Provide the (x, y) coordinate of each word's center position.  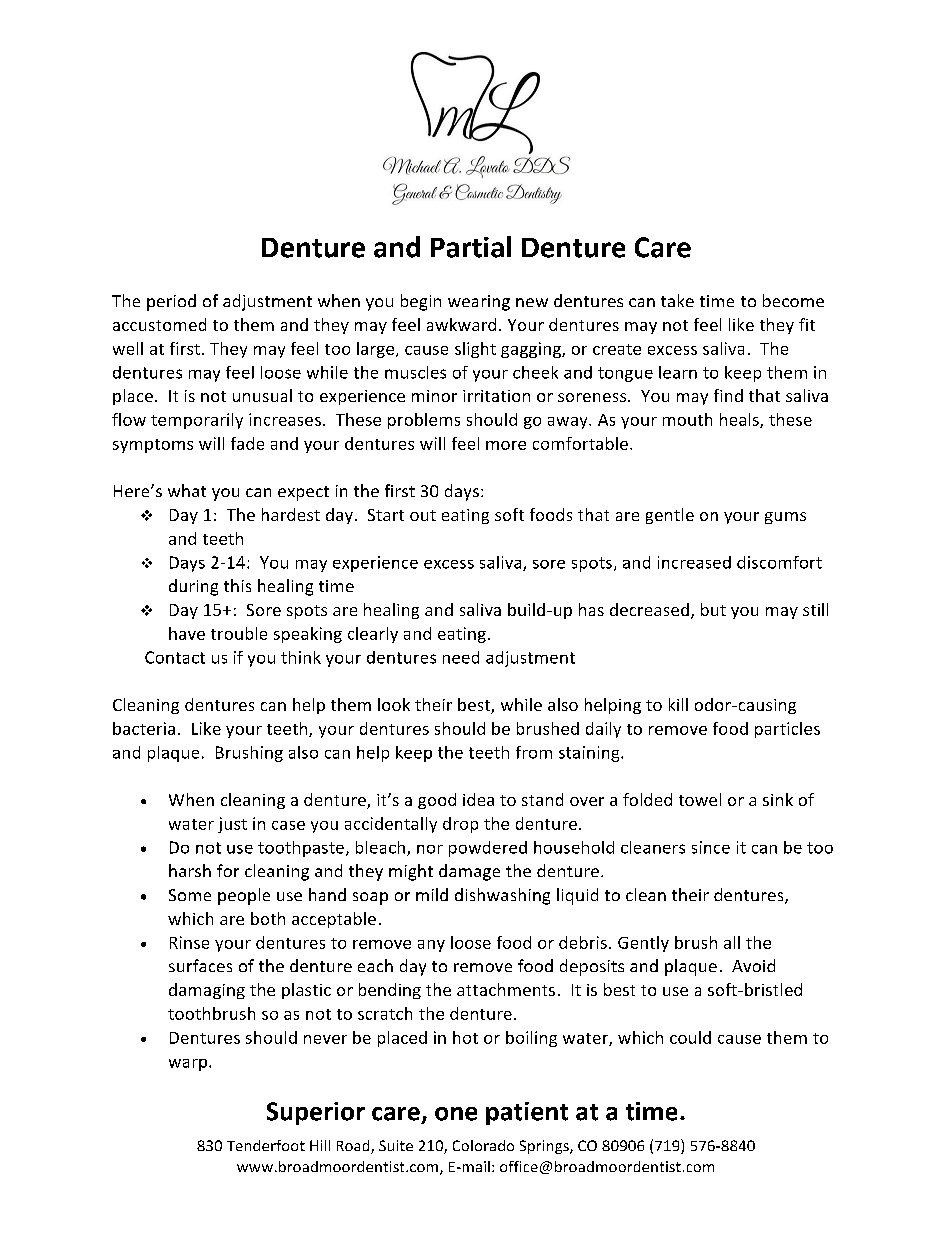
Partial (471, 247)
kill (678, 704)
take (677, 300)
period (171, 302)
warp (189, 1065)
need (461, 657)
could (690, 1037)
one (456, 1114)
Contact (175, 657)
